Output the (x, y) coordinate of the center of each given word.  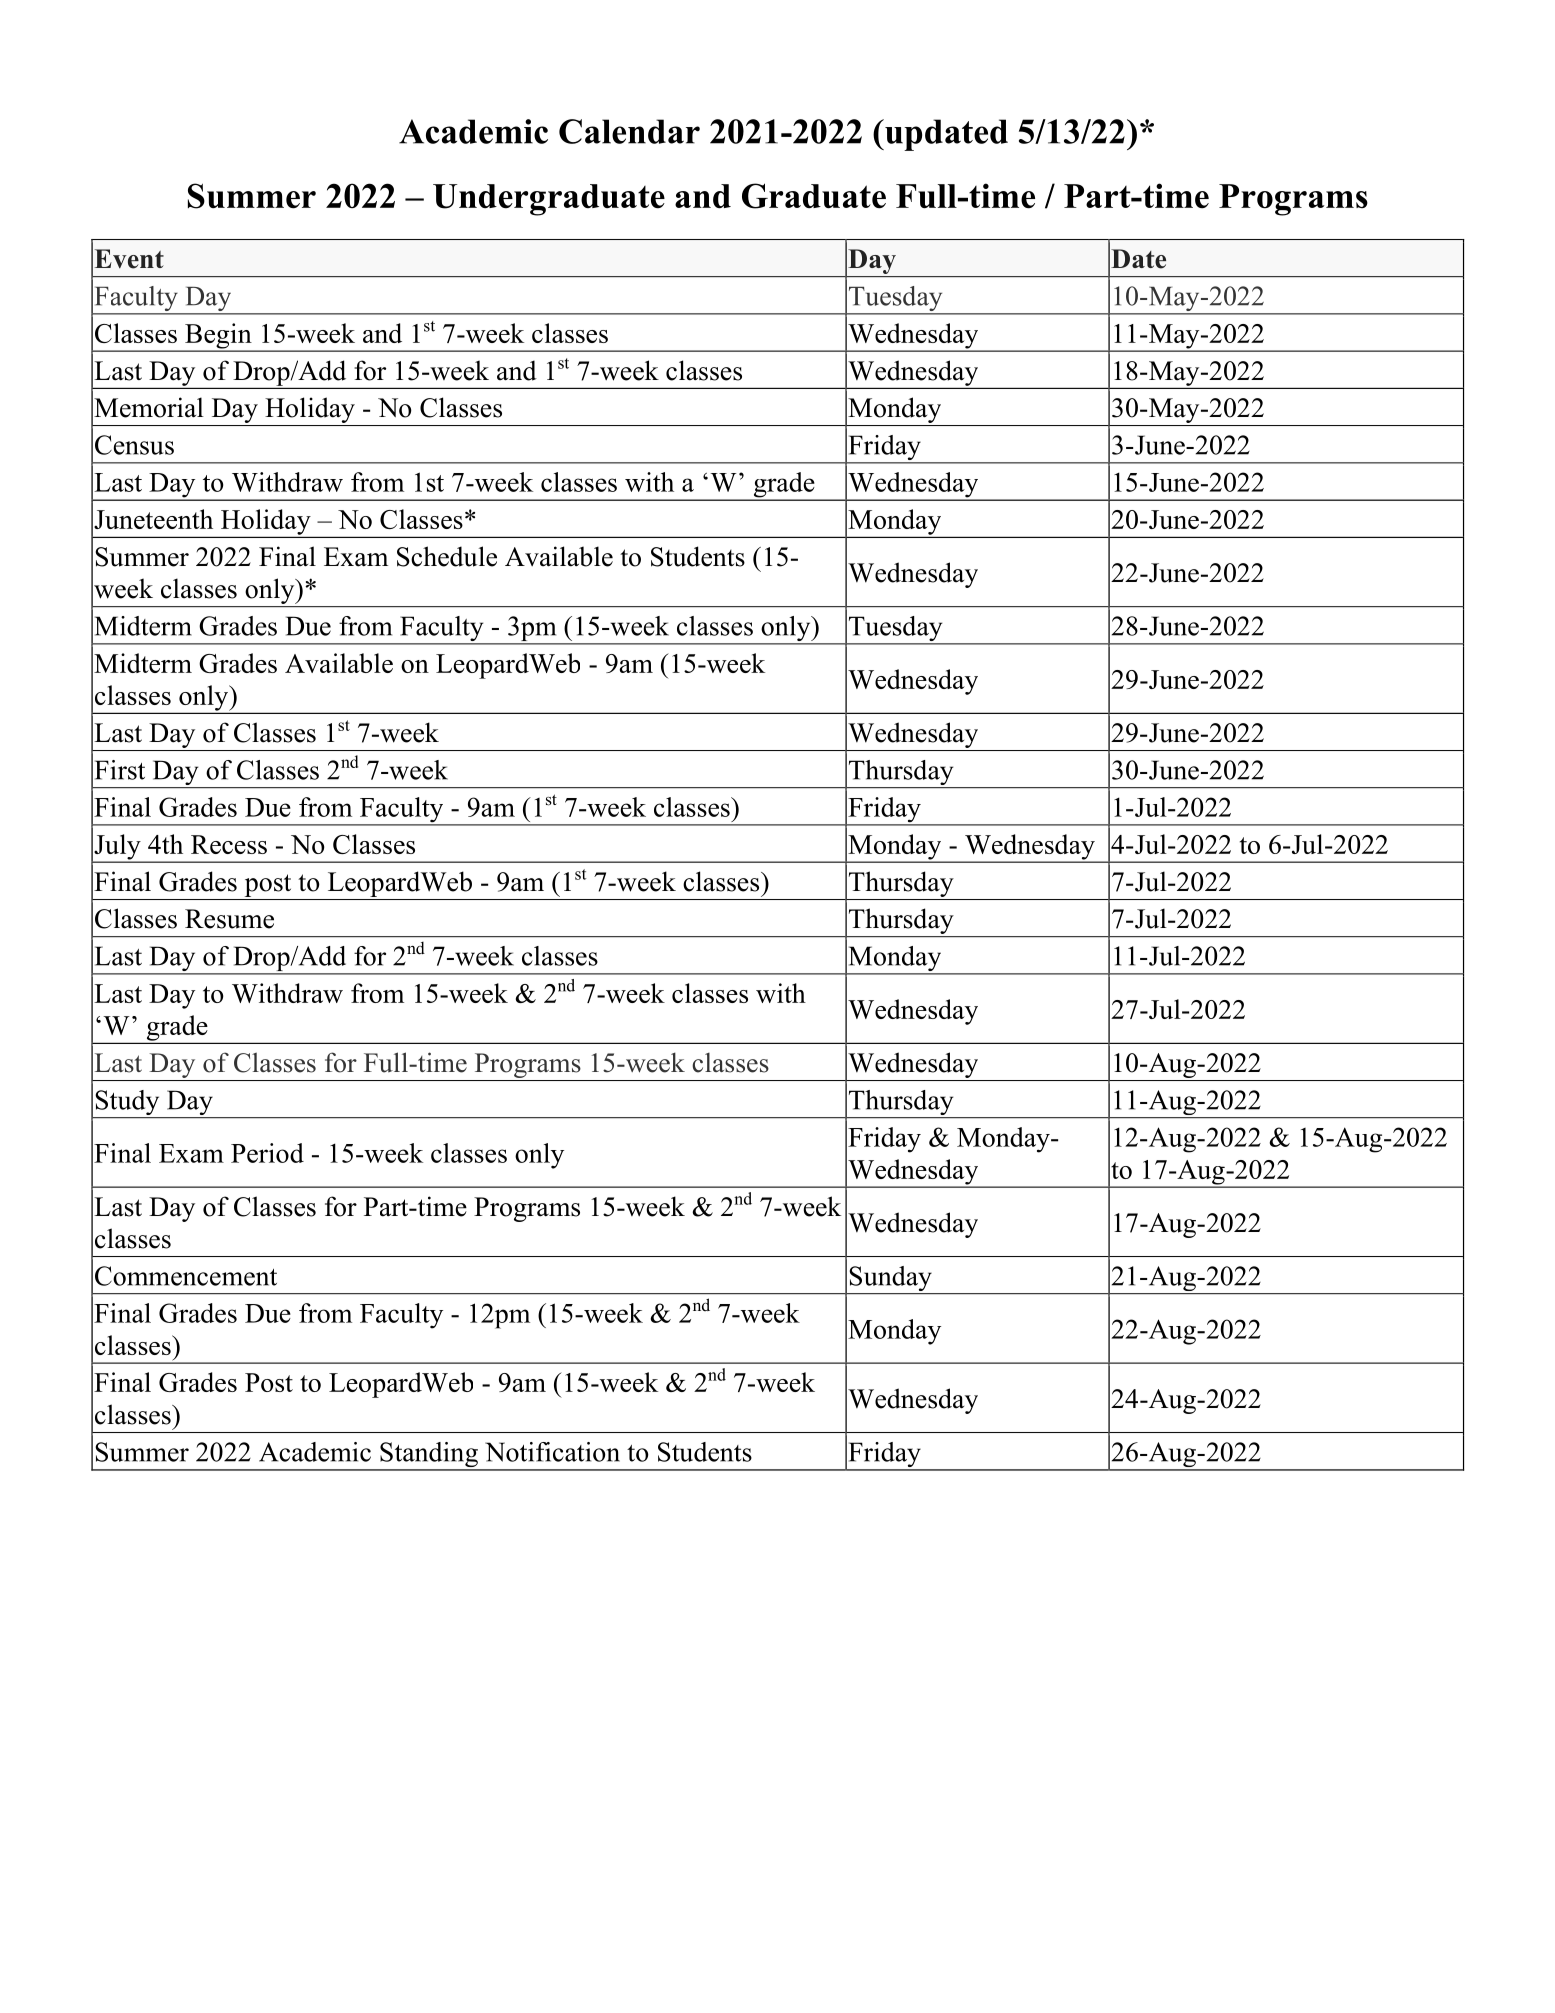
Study (127, 1104)
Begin (218, 337)
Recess (229, 844)
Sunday (890, 1280)
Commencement (186, 1276)
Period (267, 1153)
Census (134, 445)
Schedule (447, 556)
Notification (552, 1452)
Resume (229, 919)
